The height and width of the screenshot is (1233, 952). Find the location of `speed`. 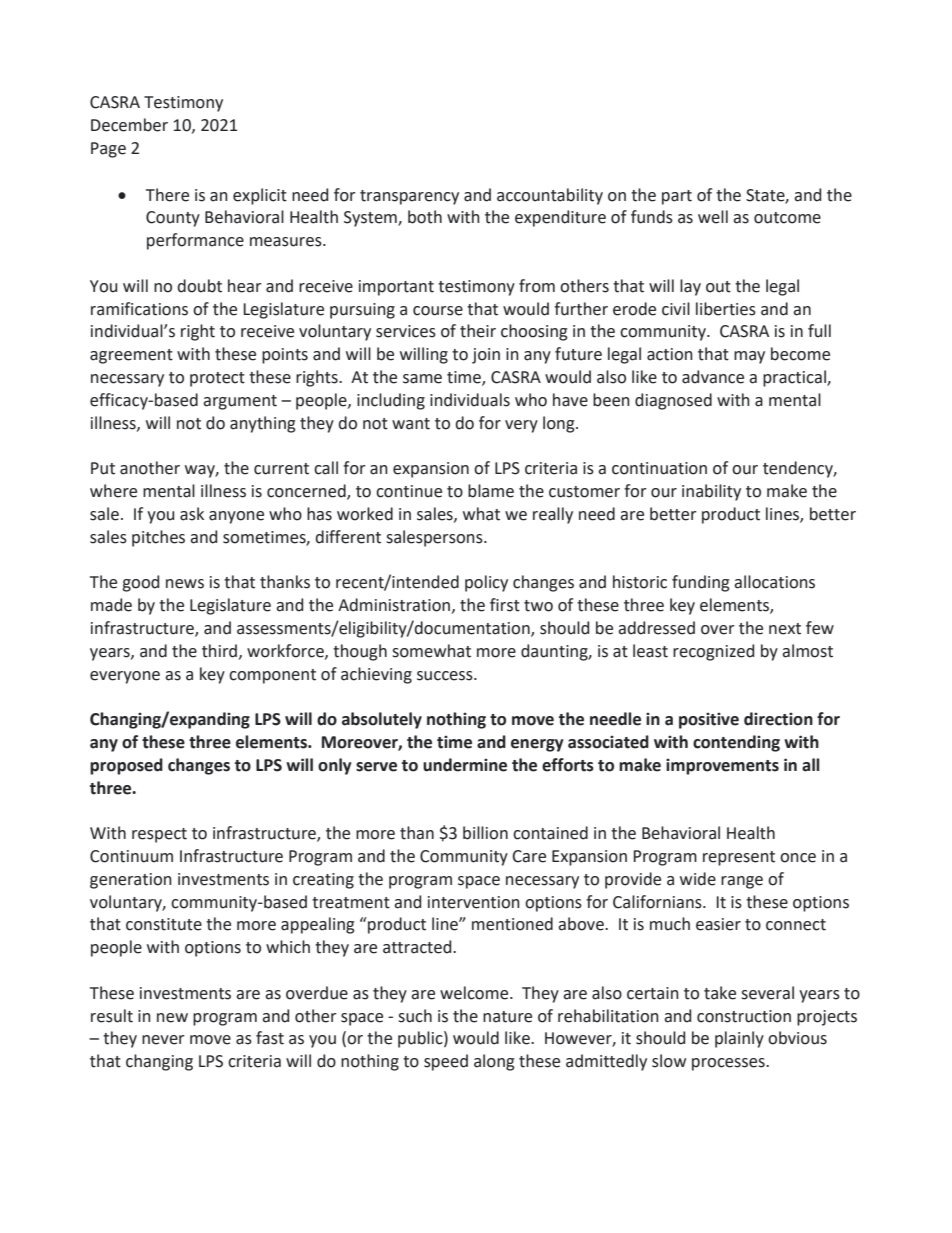

speed is located at coordinates (446, 1062).
